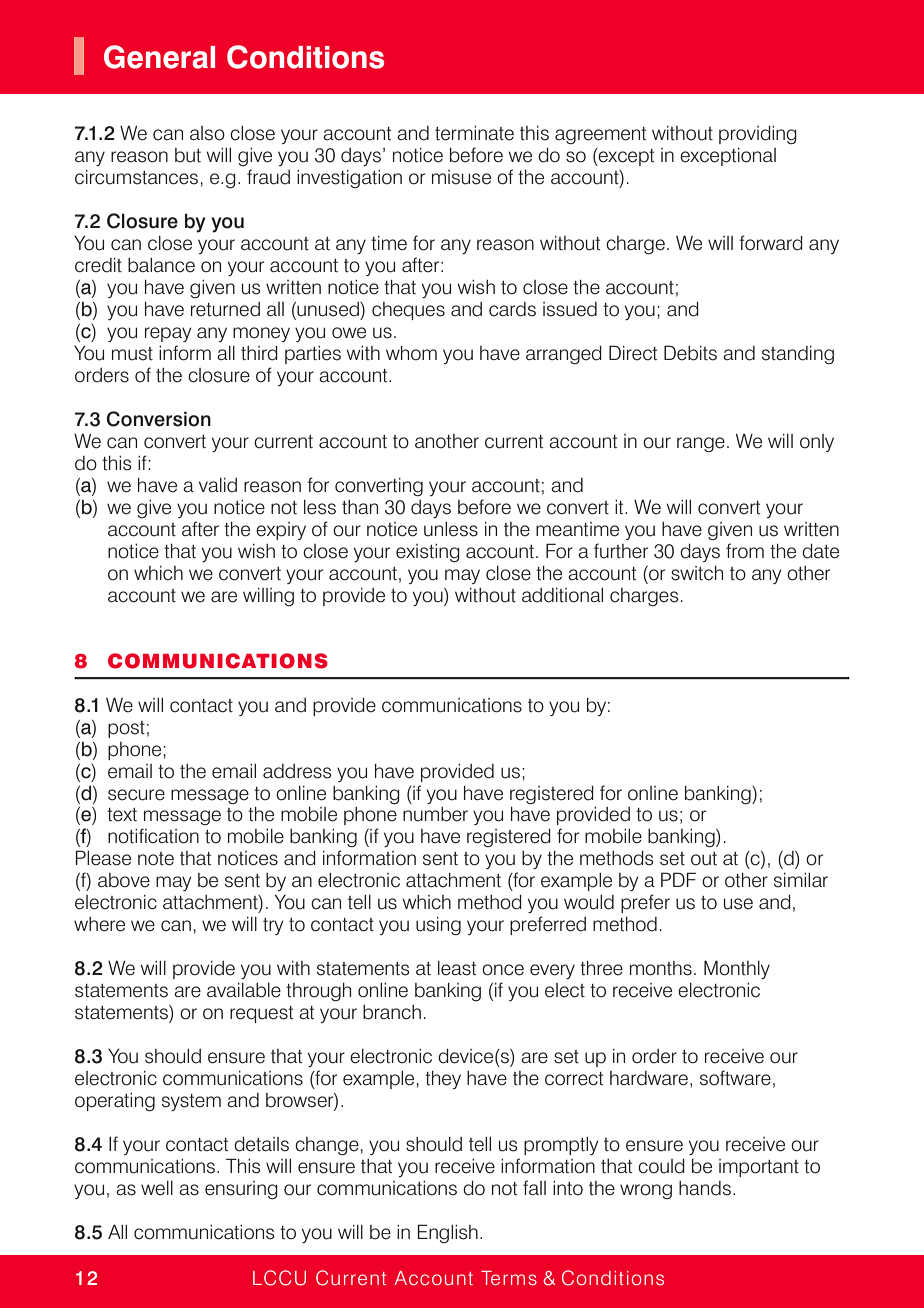  Describe the element at coordinates (678, 879) in the screenshot. I see `PDF` at that location.
